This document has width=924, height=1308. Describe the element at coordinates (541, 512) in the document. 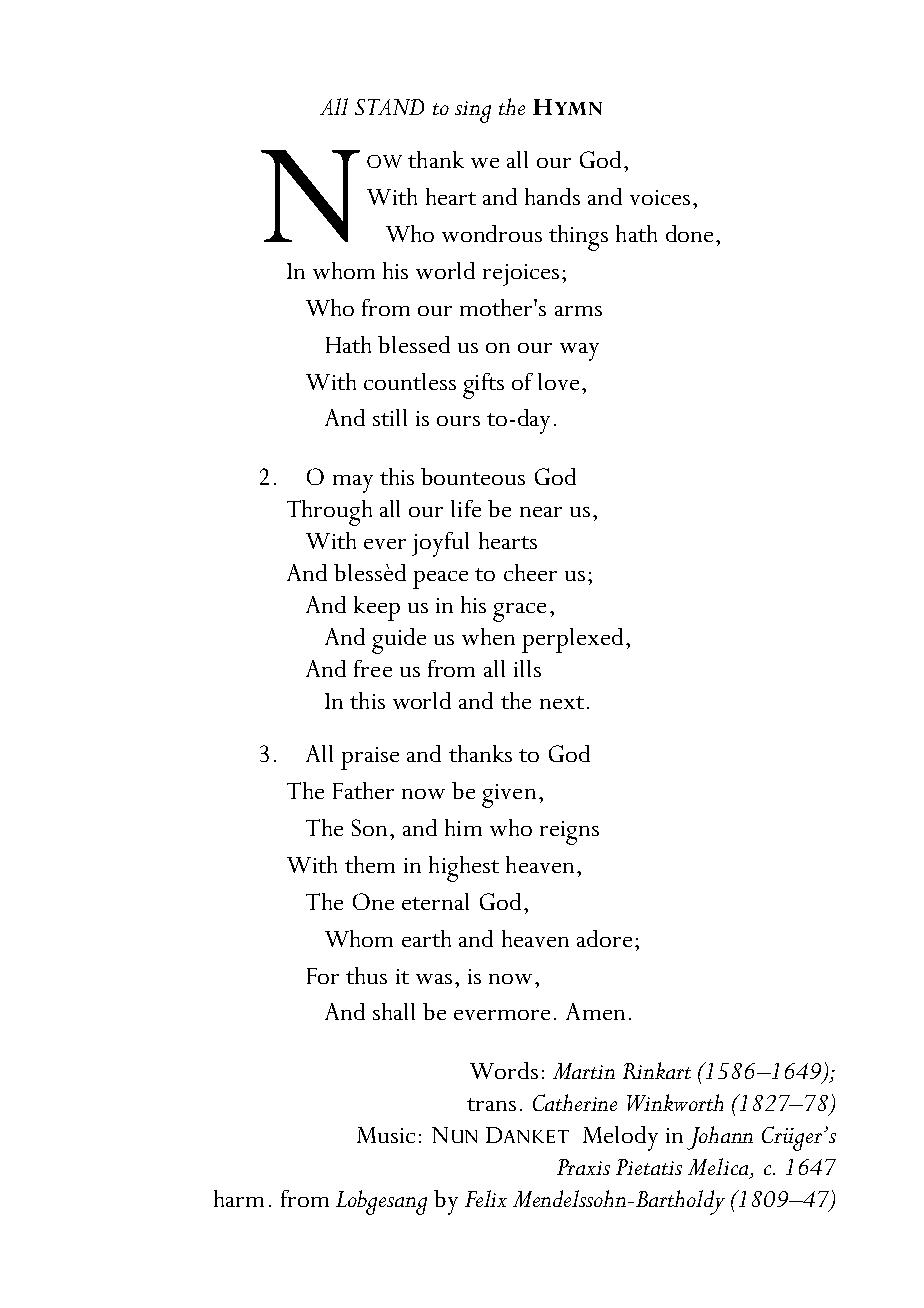

I see `near` at that location.
